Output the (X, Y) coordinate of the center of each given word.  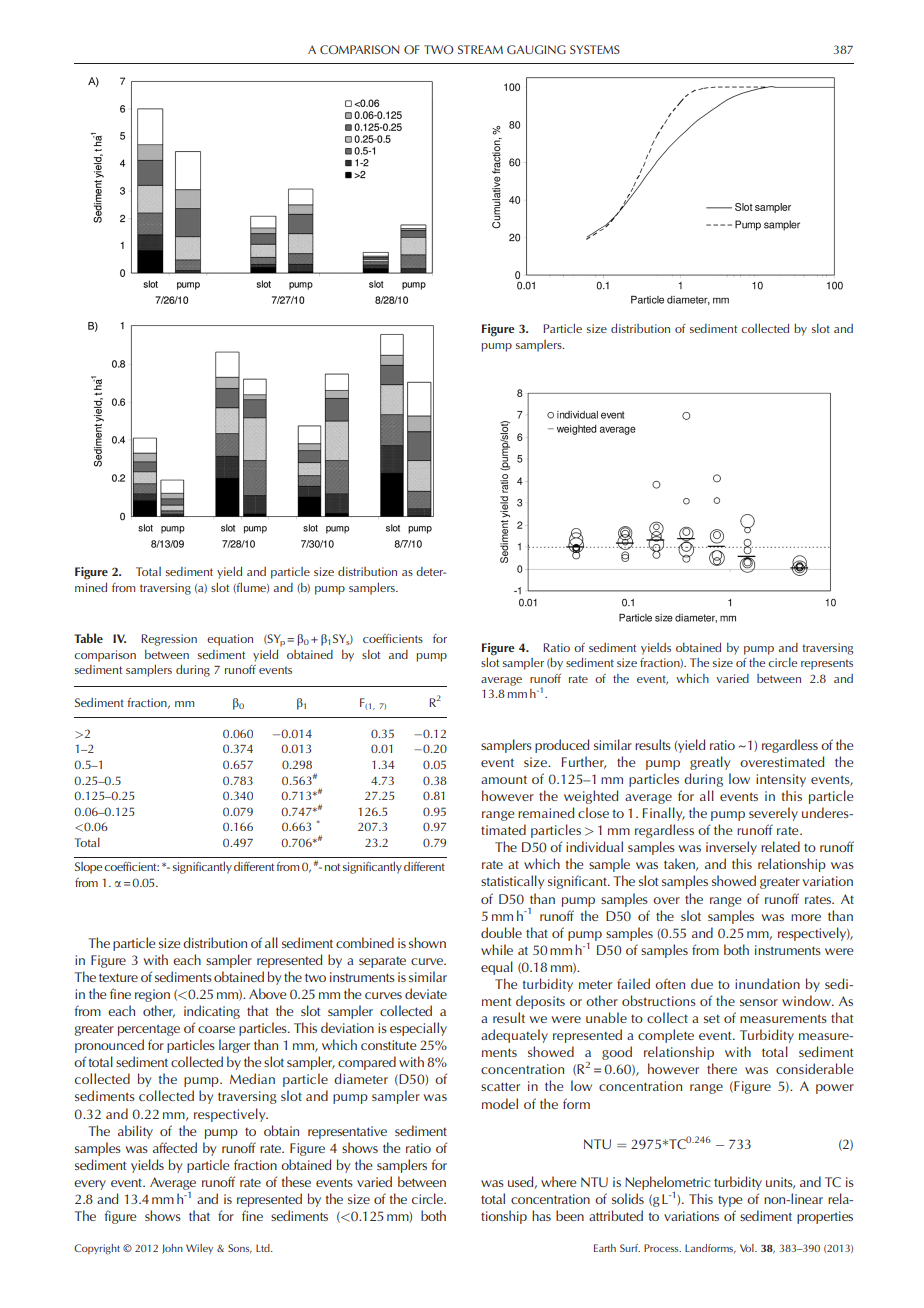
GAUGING (536, 49)
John (172, 1249)
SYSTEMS (595, 49)
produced (562, 746)
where (558, 1181)
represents (827, 664)
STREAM (480, 49)
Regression (169, 640)
